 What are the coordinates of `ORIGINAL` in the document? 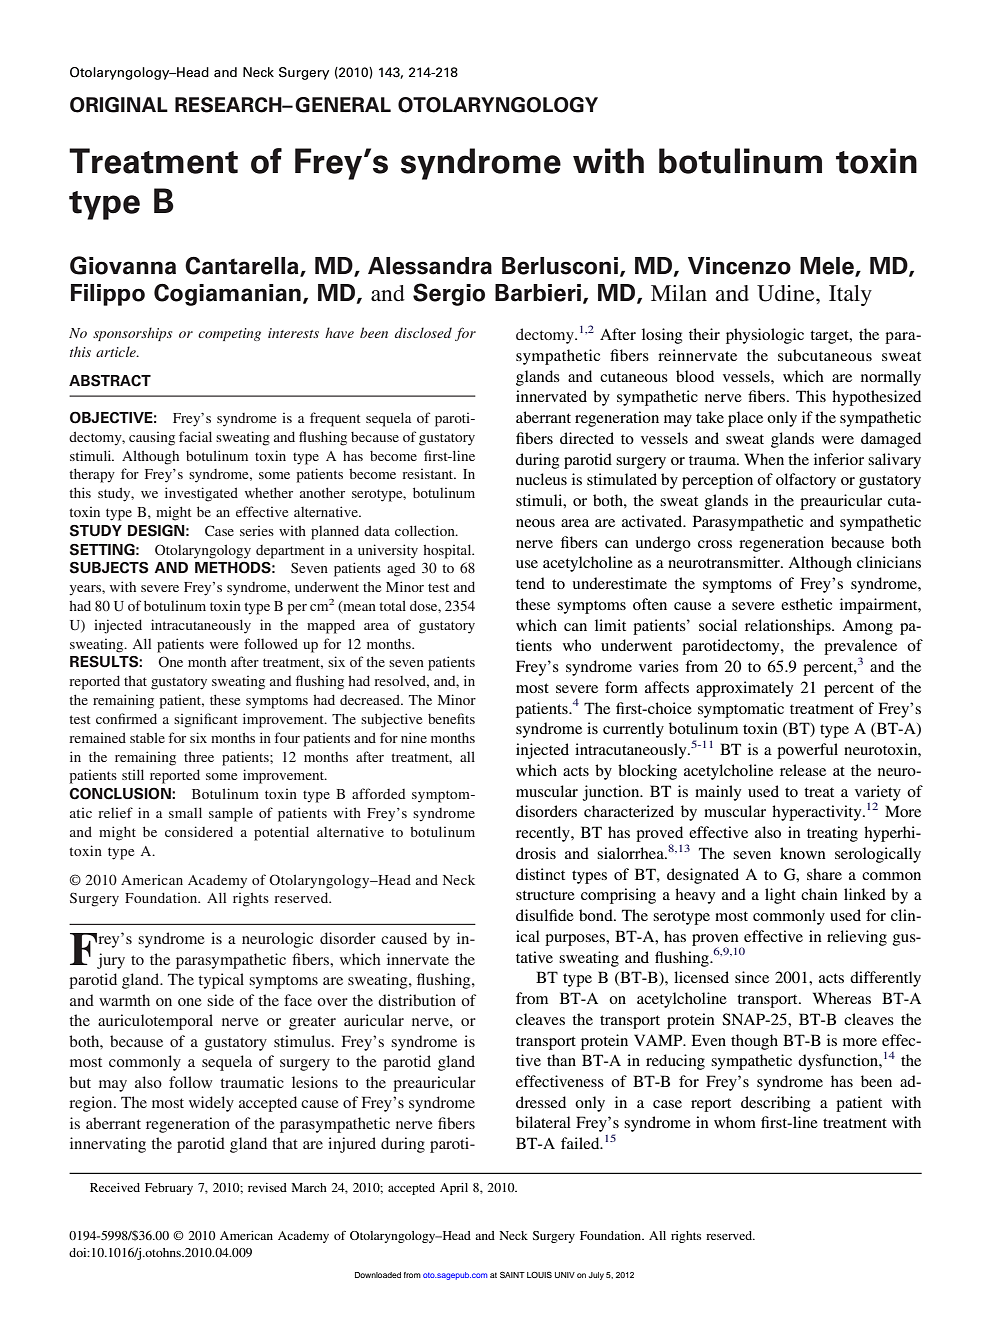 It's located at (119, 105).
